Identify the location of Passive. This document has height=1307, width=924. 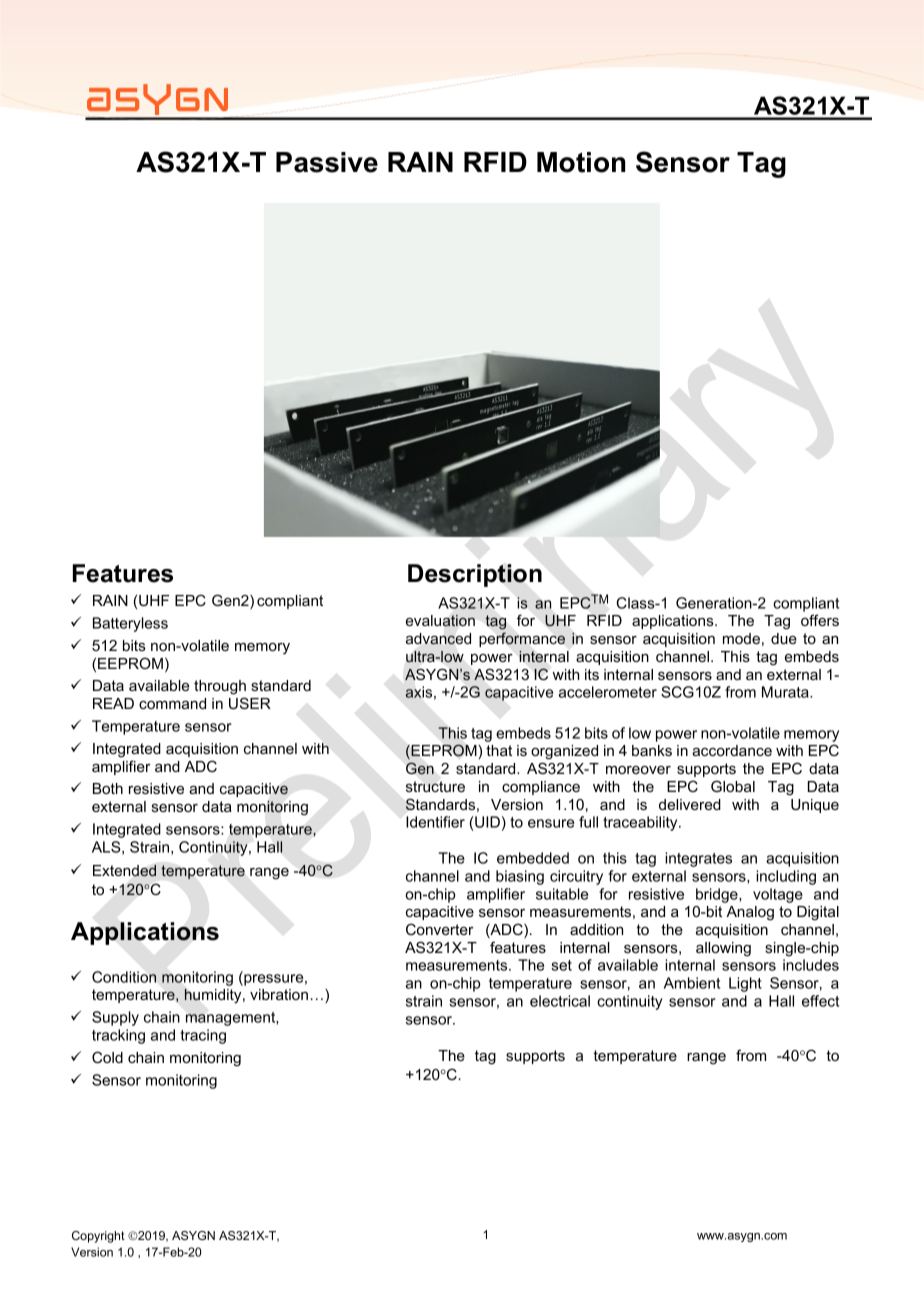
(327, 162).
